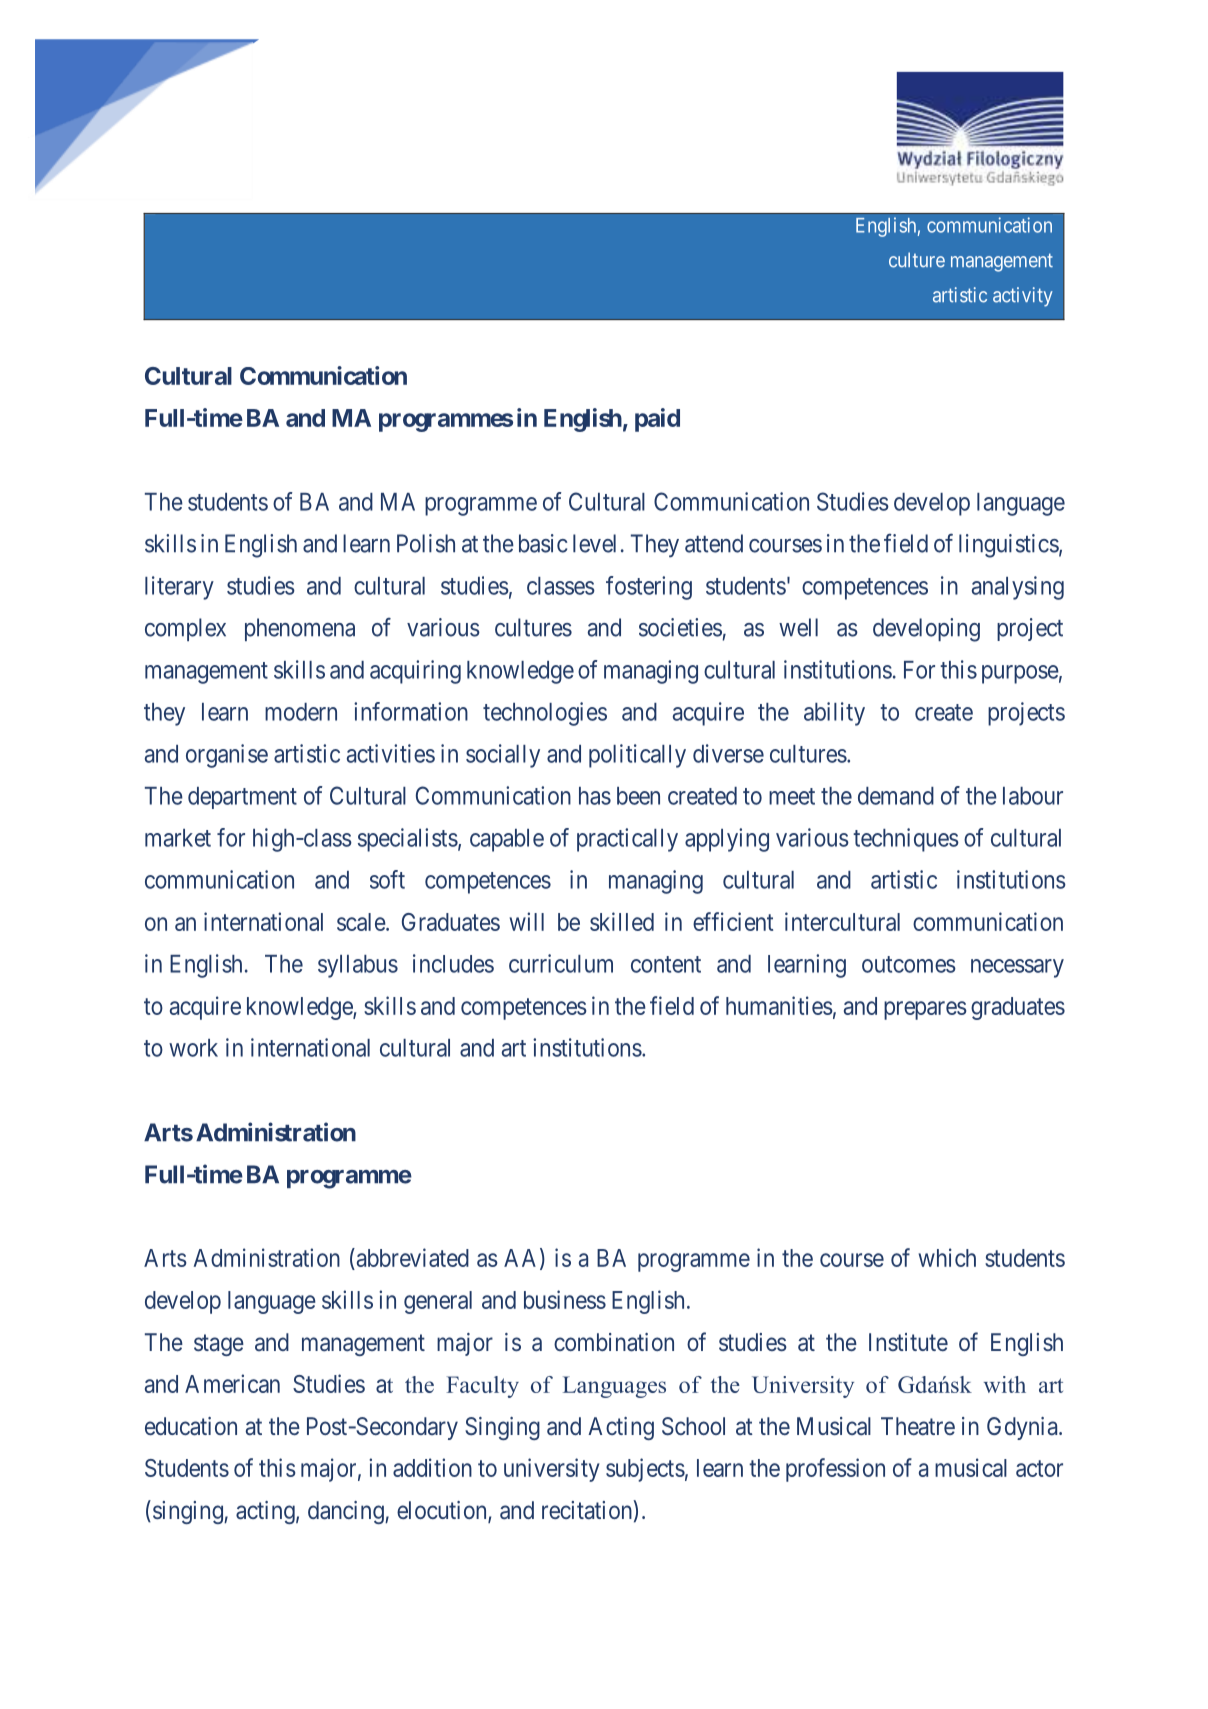 This screenshot has width=1208, height=1709. I want to click on fostering, so click(649, 588).
